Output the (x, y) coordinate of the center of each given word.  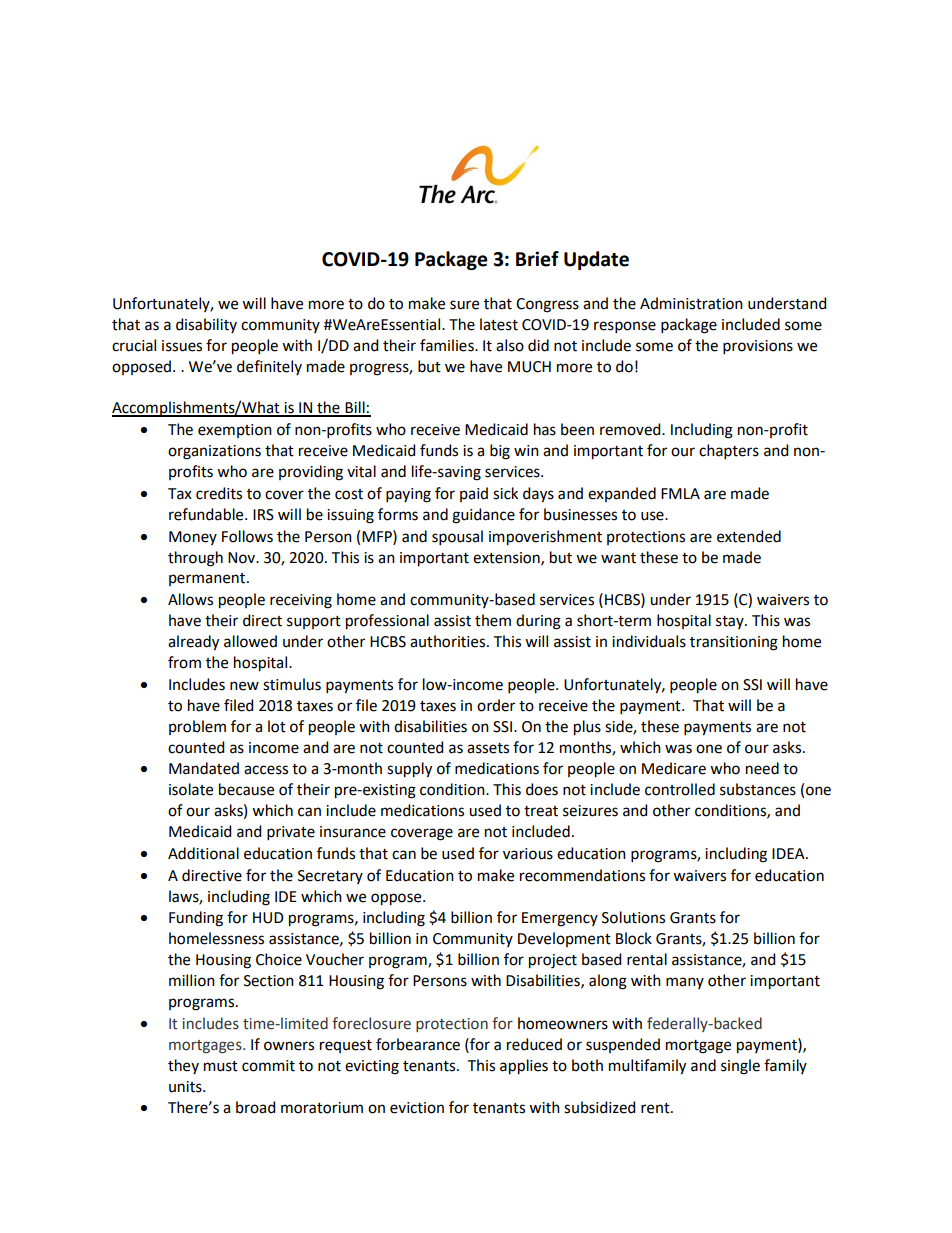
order (496, 705)
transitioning (734, 643)
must (221, 1066)
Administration (691, 303)
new (244, 686)
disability (206, 325)
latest (499, 324)
